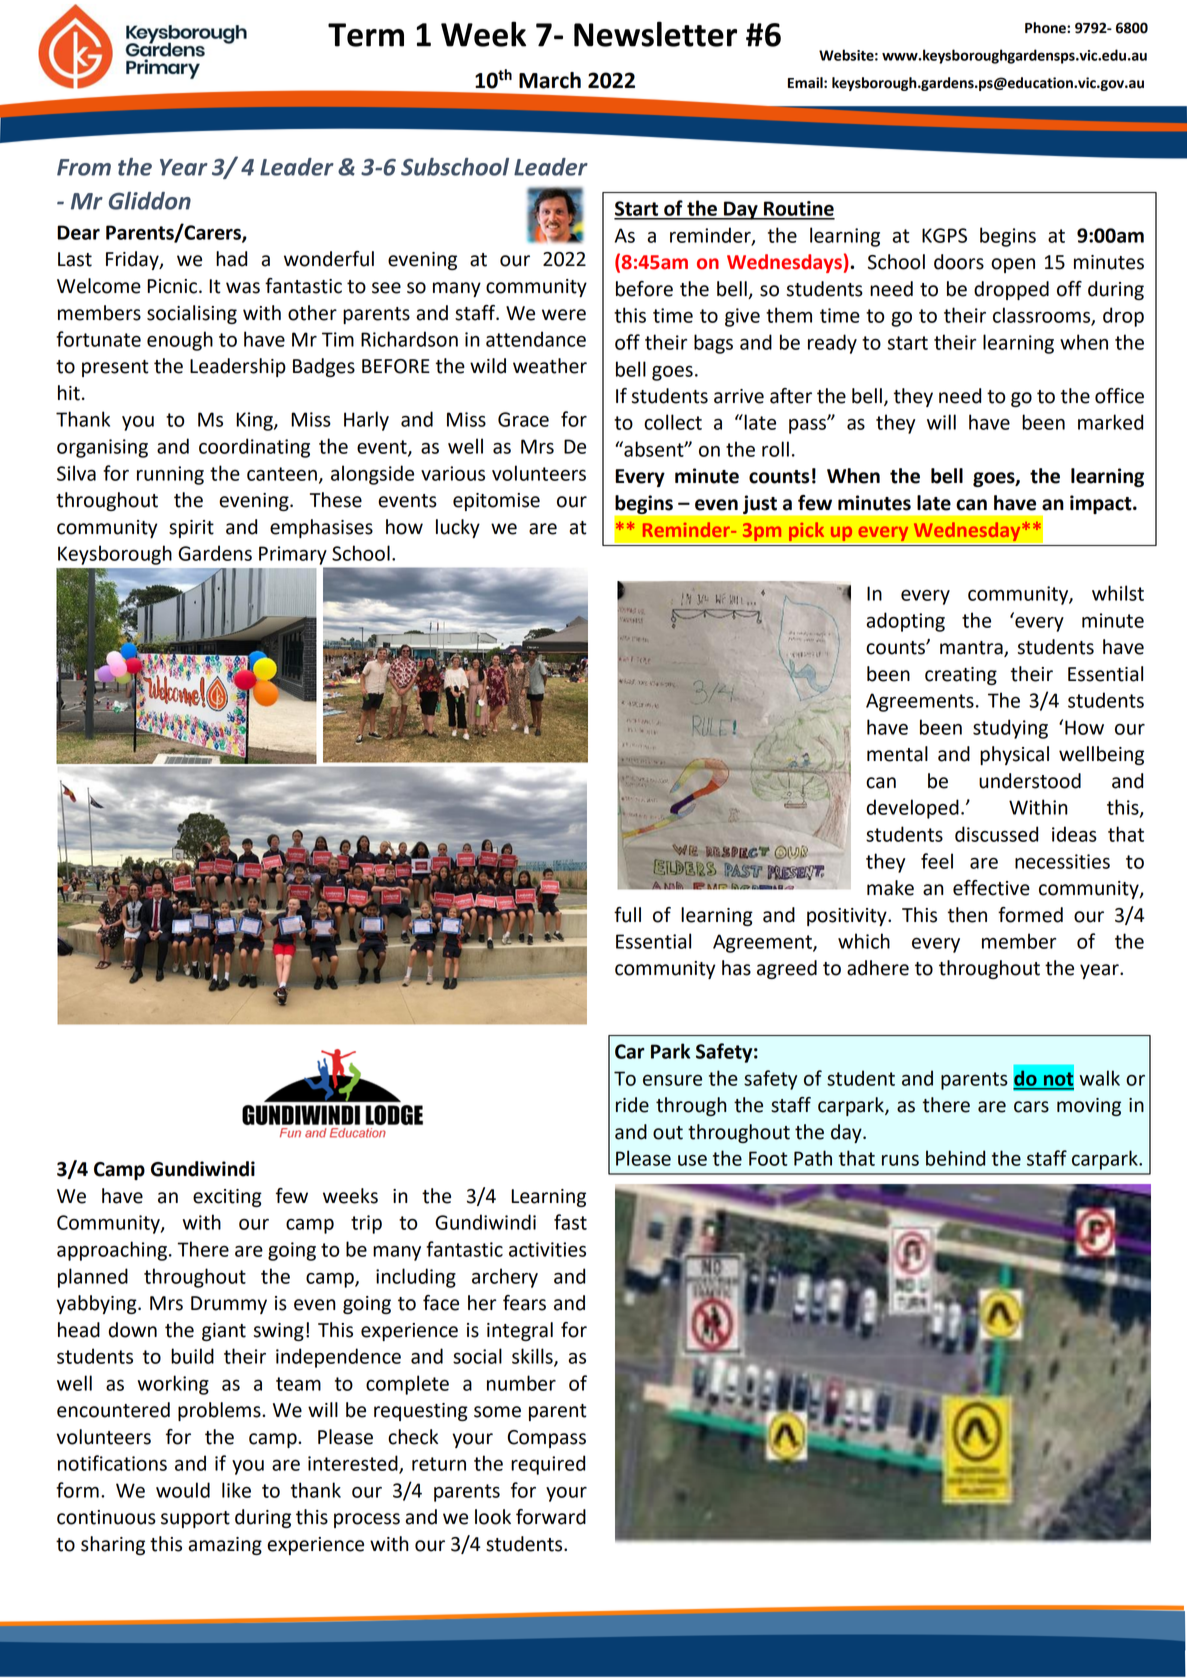 This screenshot has width=1187, height=1678. I want to click on From, so click(84, 167).
